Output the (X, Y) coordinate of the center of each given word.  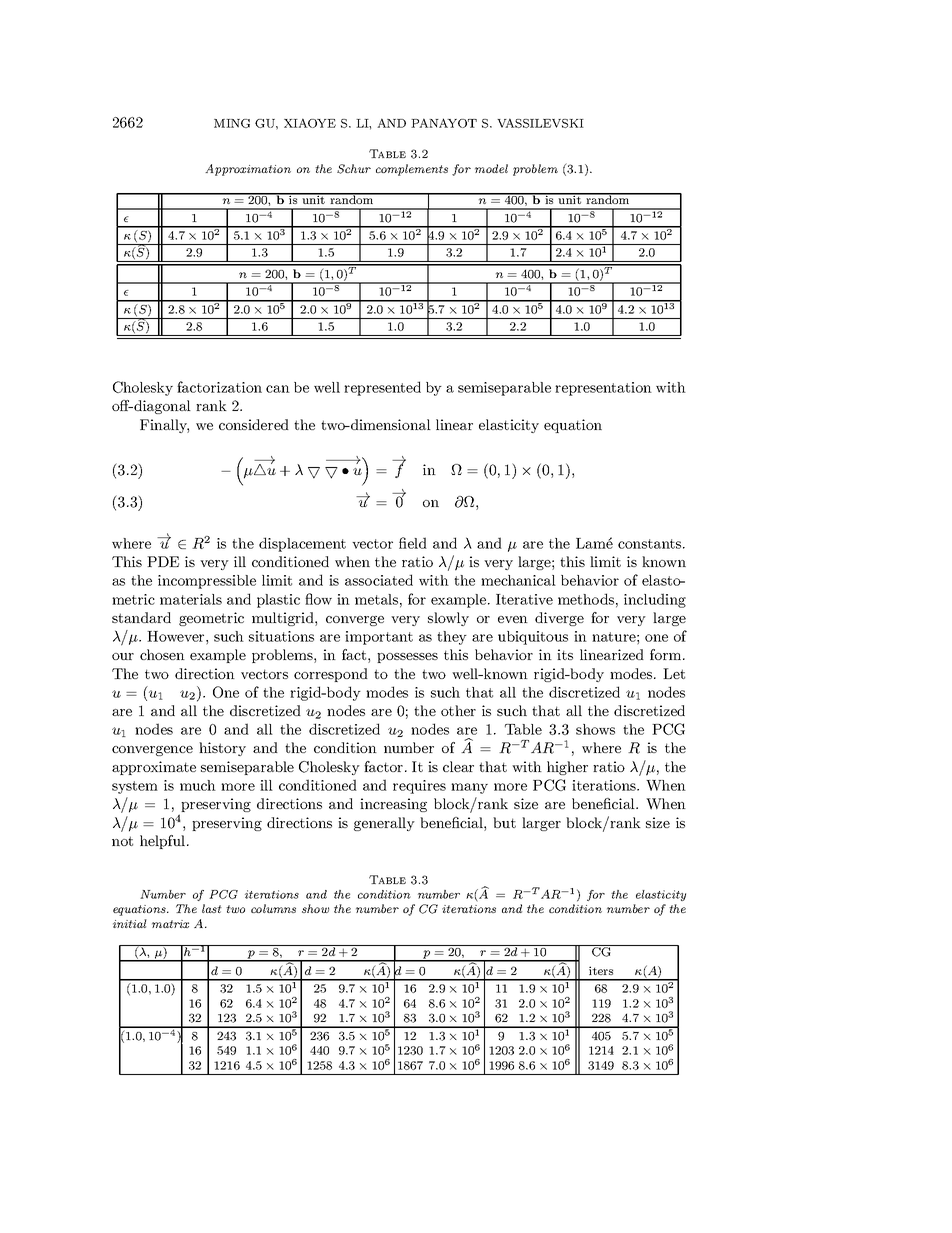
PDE (163, 561)
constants (651, 544)
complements (412, 170)
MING (232, 123)
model (491, 168)
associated (379, 580)
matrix (170, 924)
